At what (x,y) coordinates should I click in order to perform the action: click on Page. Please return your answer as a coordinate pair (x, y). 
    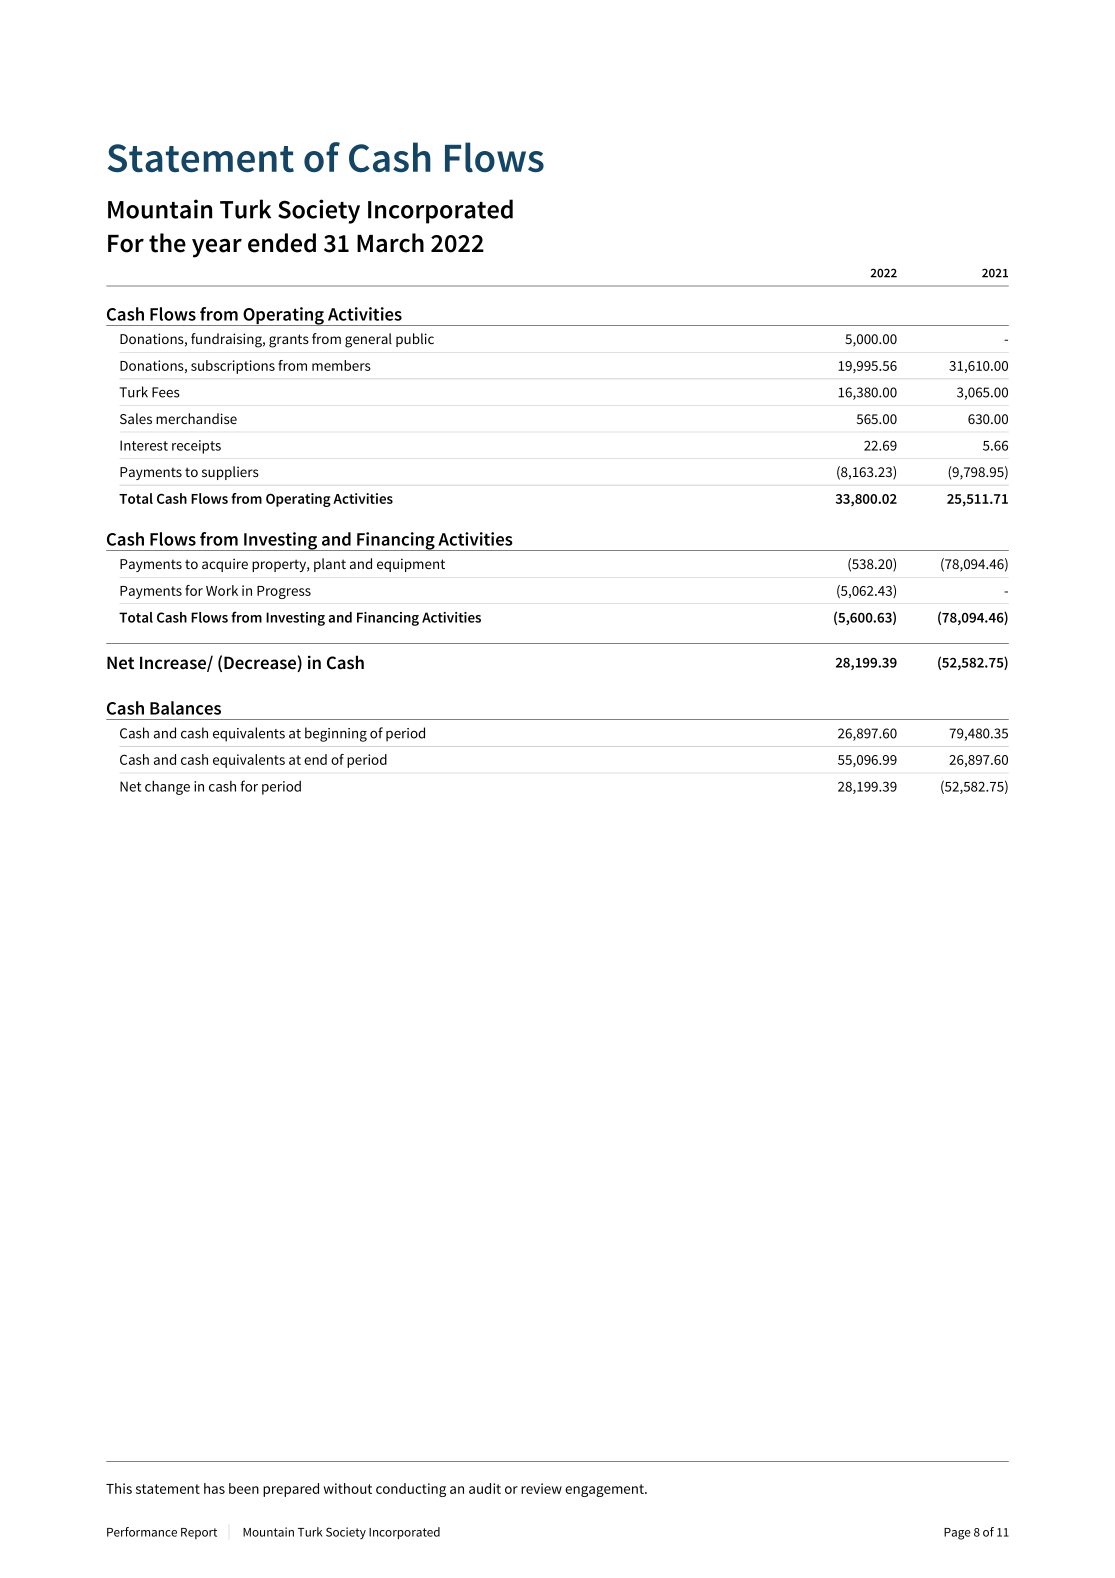
    Looking at the image, I should click on (957, 1534).
